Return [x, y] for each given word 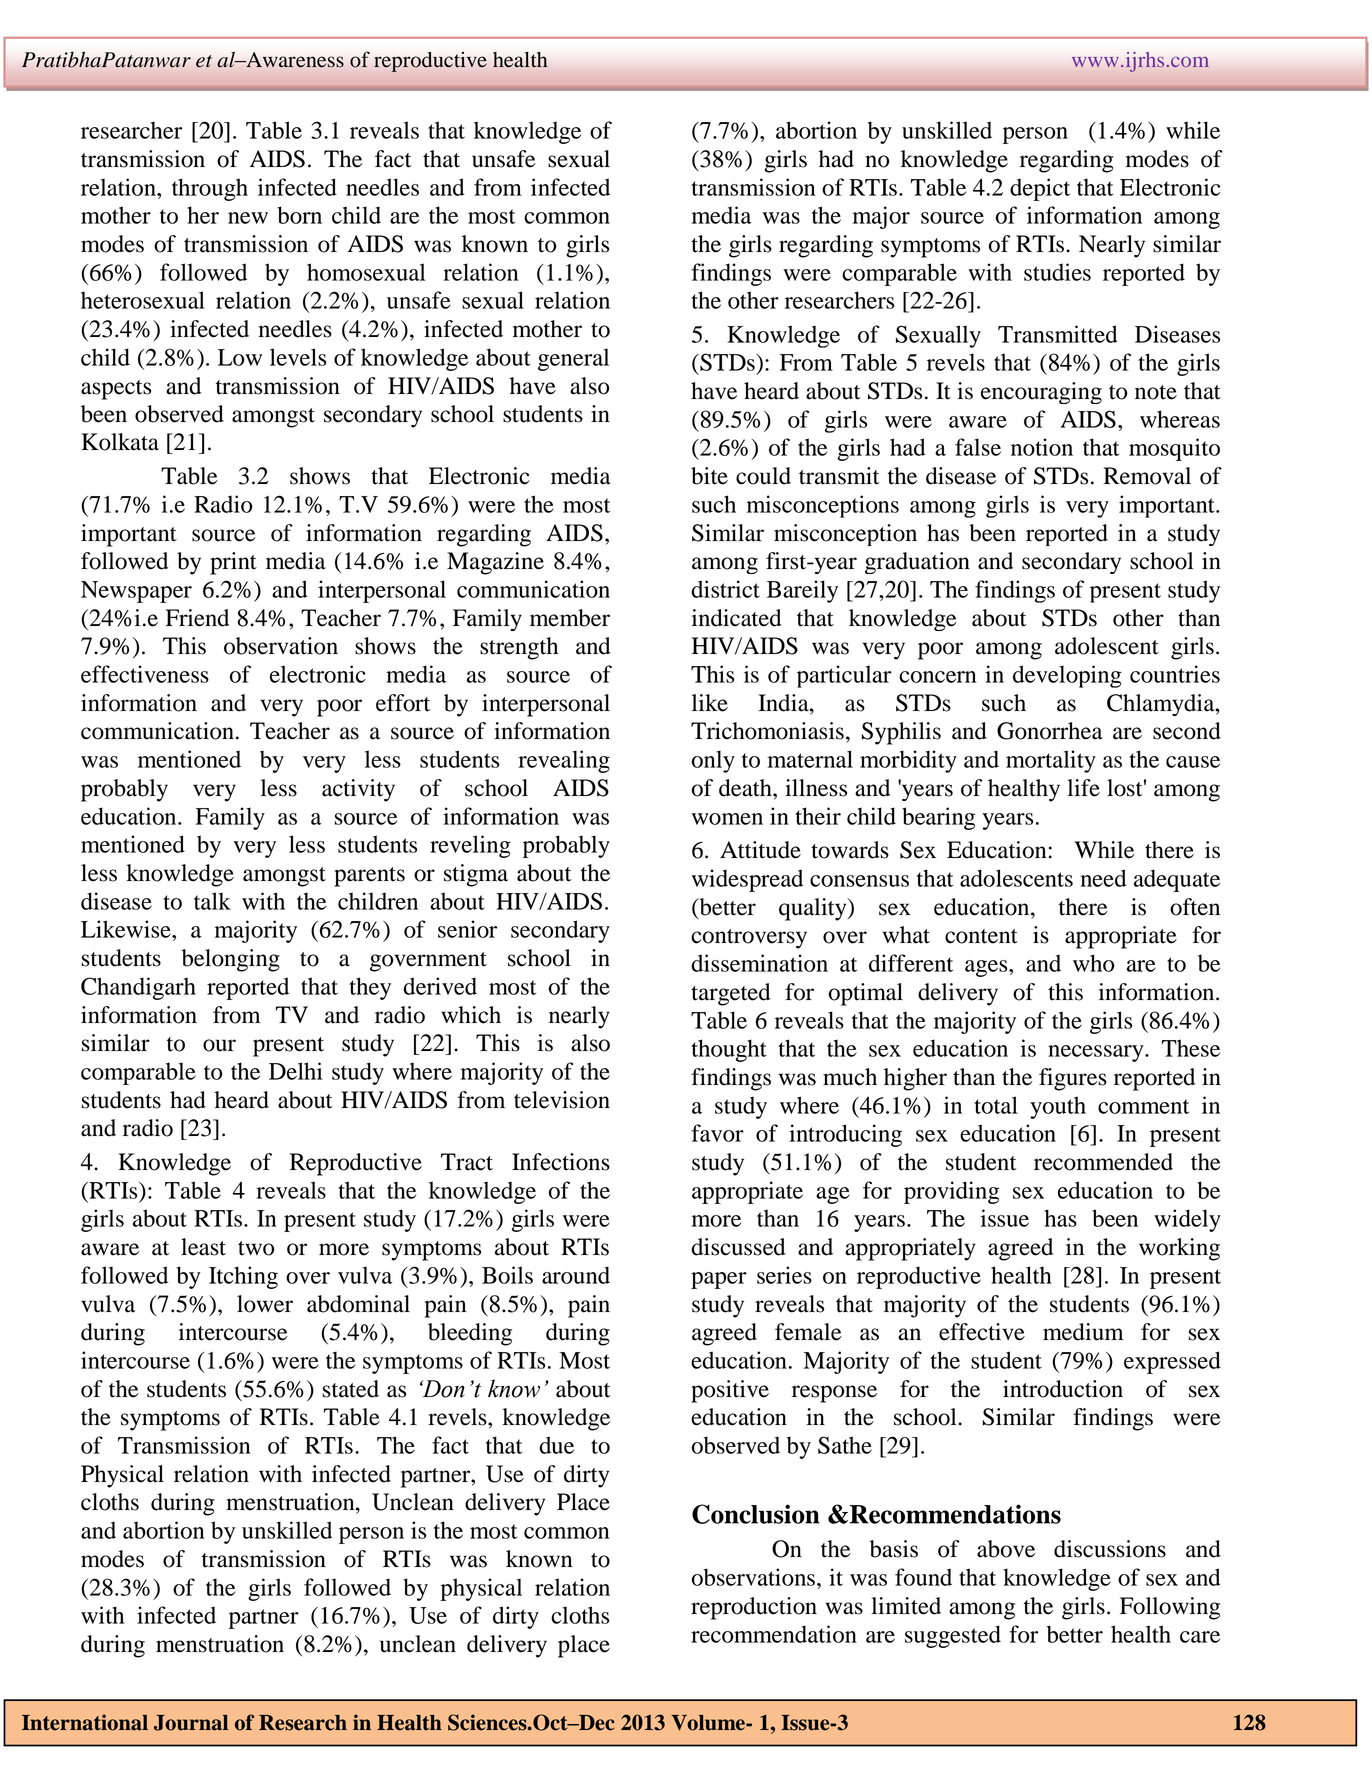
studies [1057, 272]
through [210, 189]
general [573, 359]
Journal [191, 1723]
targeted [730, 994]
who [1093, 963]
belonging [231, 960]
